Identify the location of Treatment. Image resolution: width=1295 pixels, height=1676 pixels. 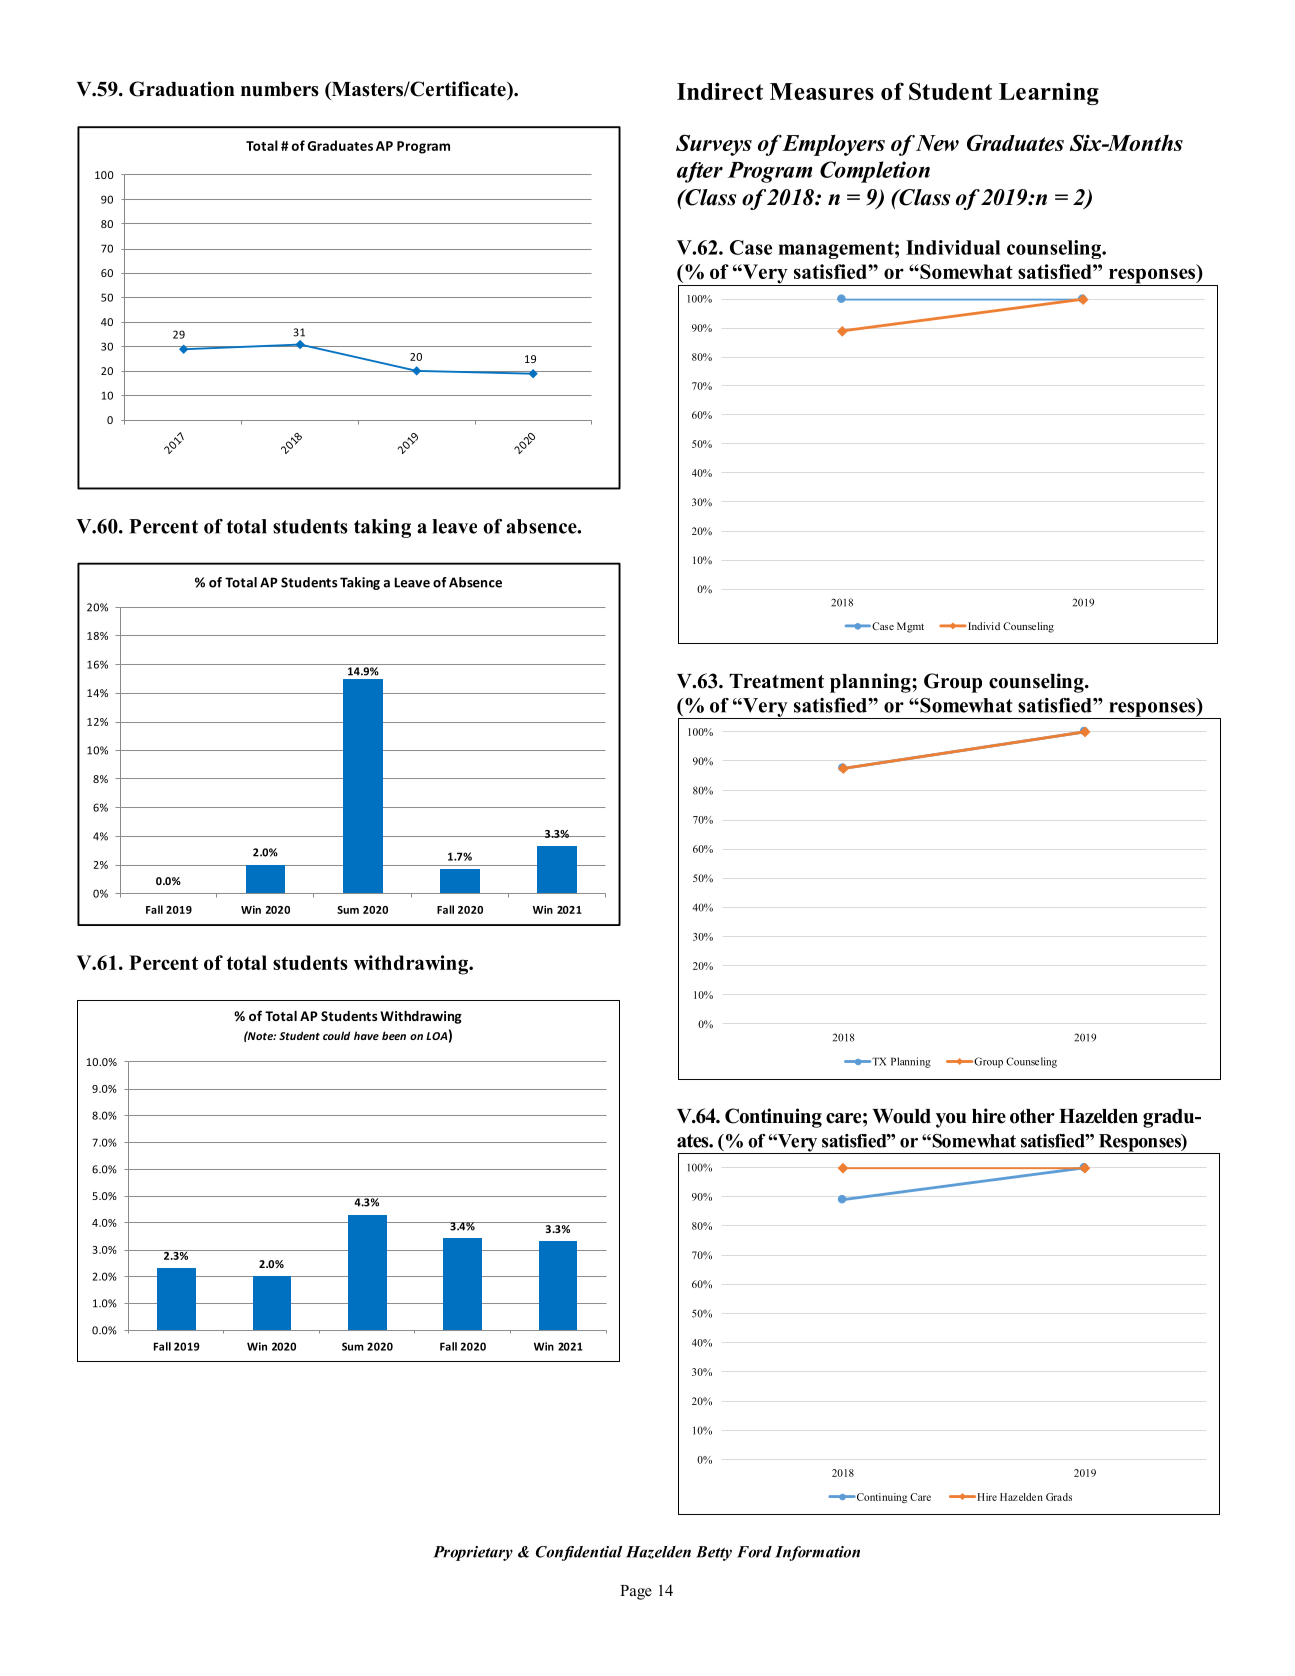
(776, 681).
